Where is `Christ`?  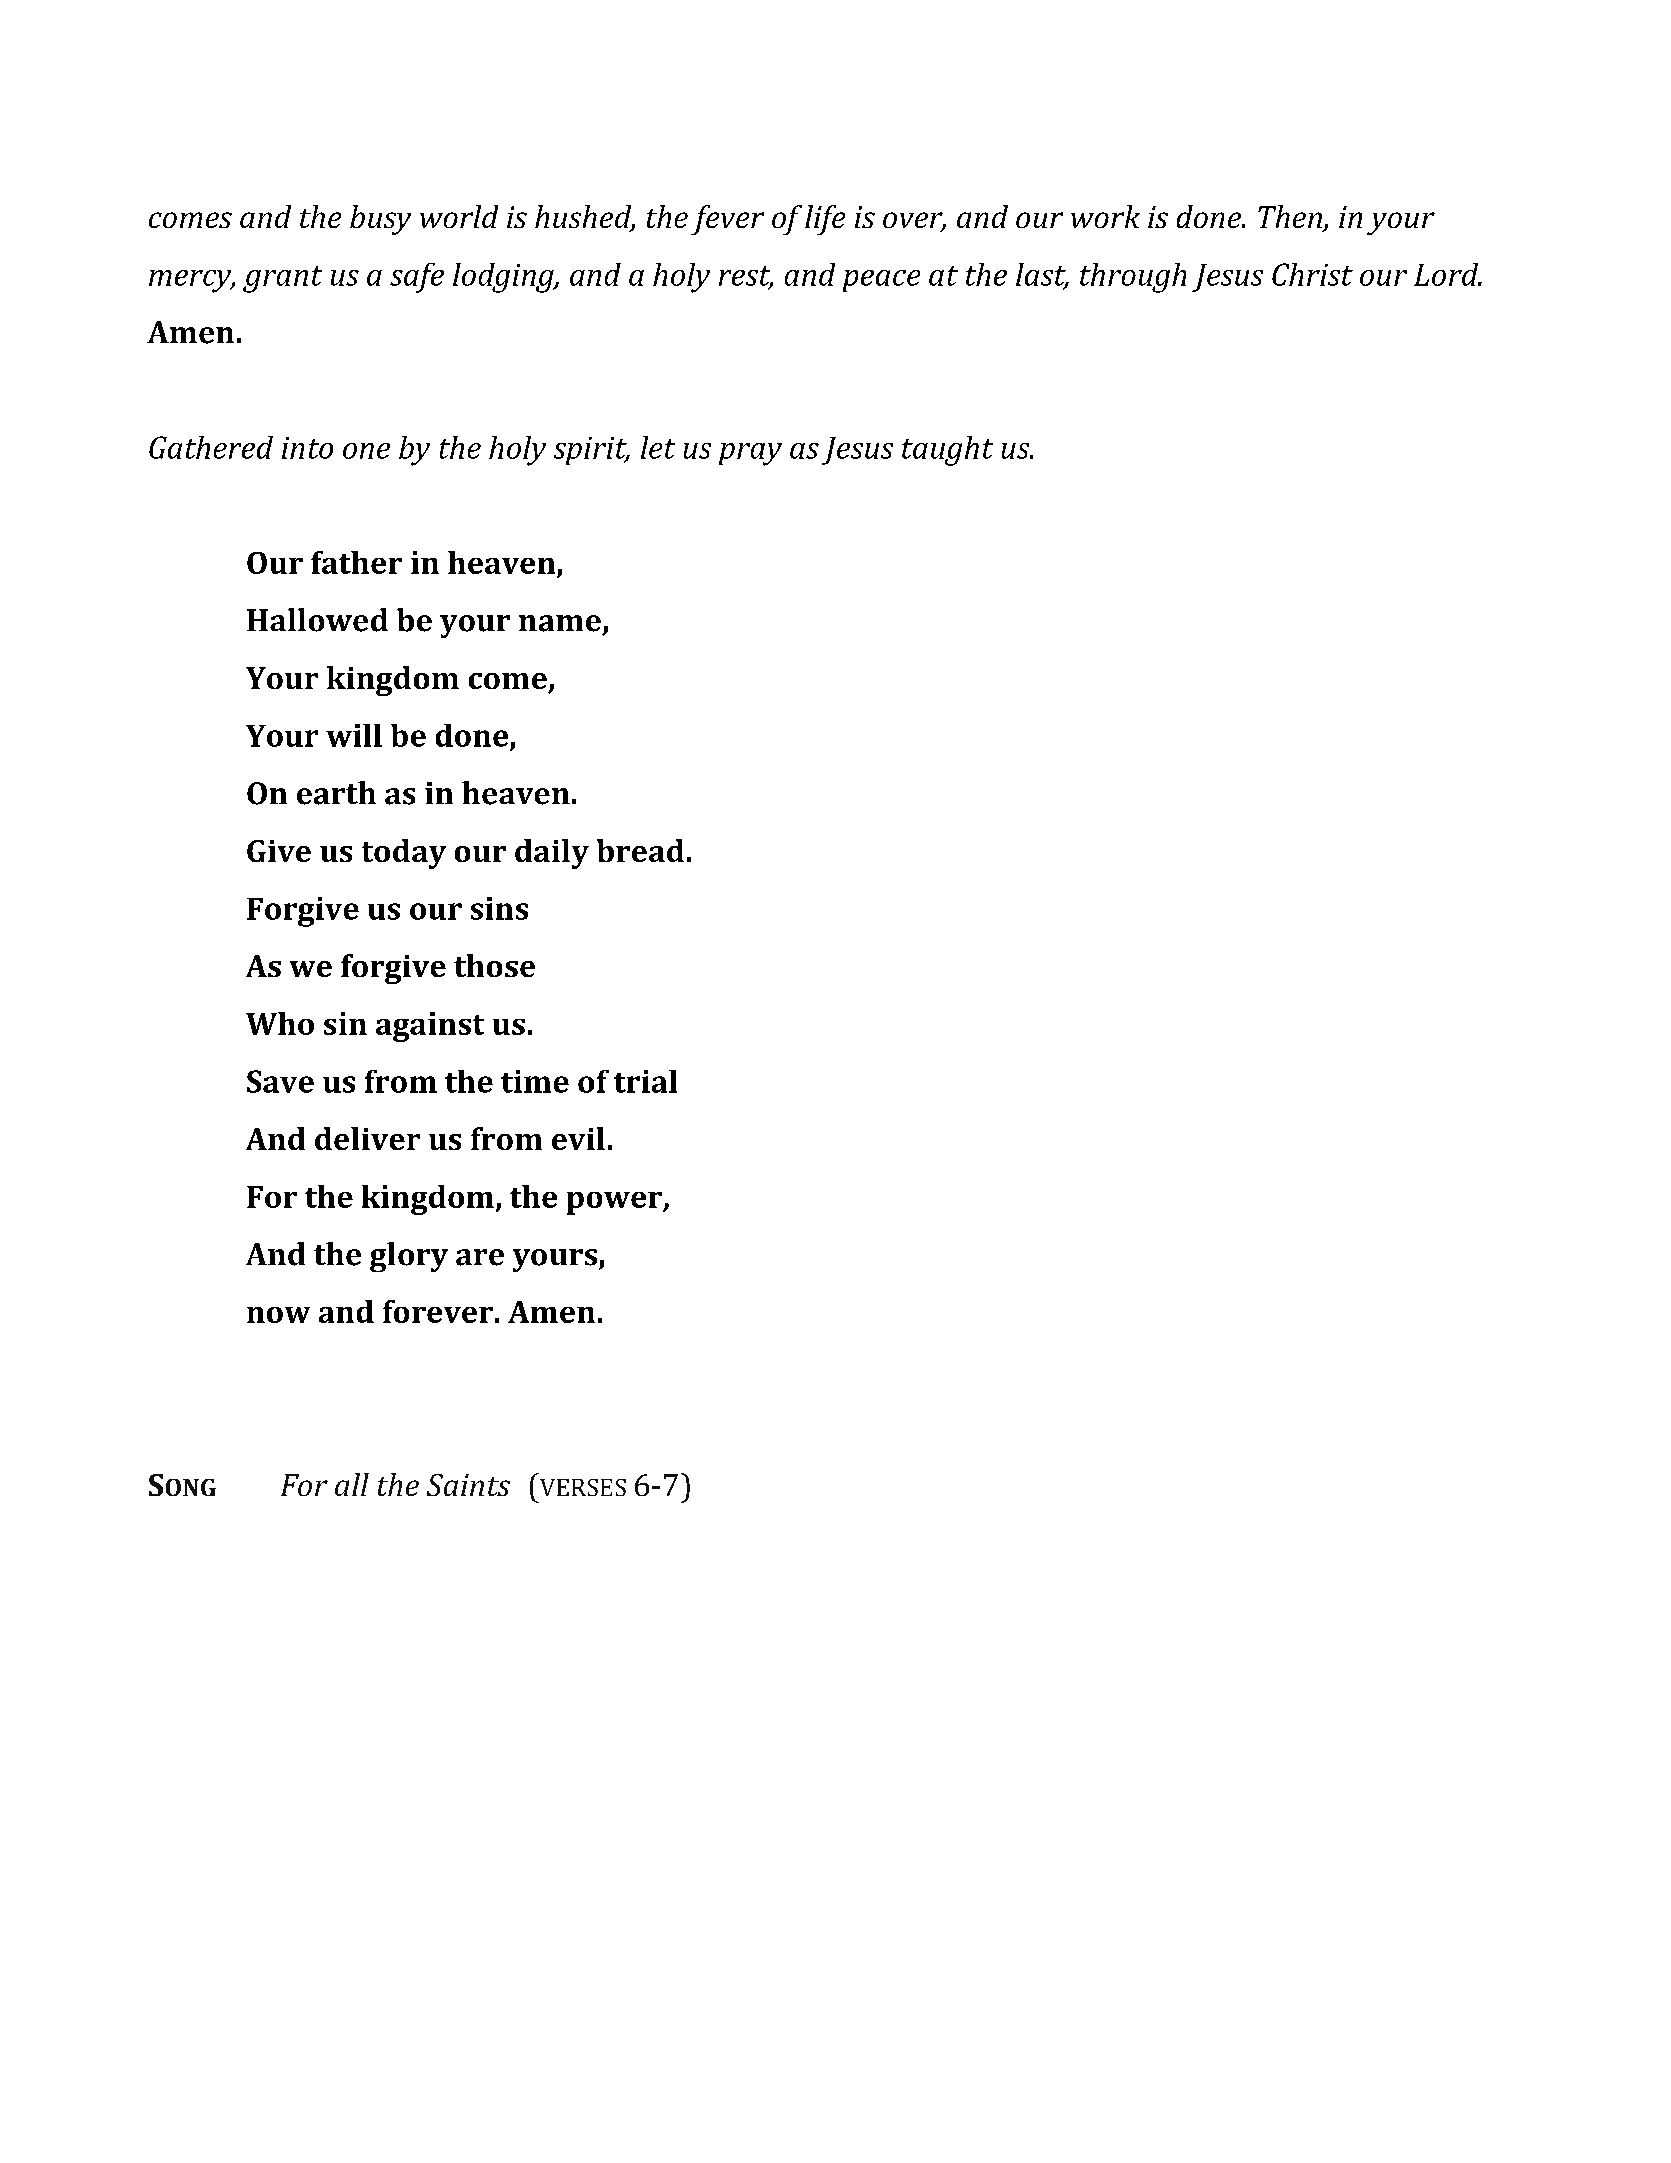 Christ is located at coordinates (1312, 274).
